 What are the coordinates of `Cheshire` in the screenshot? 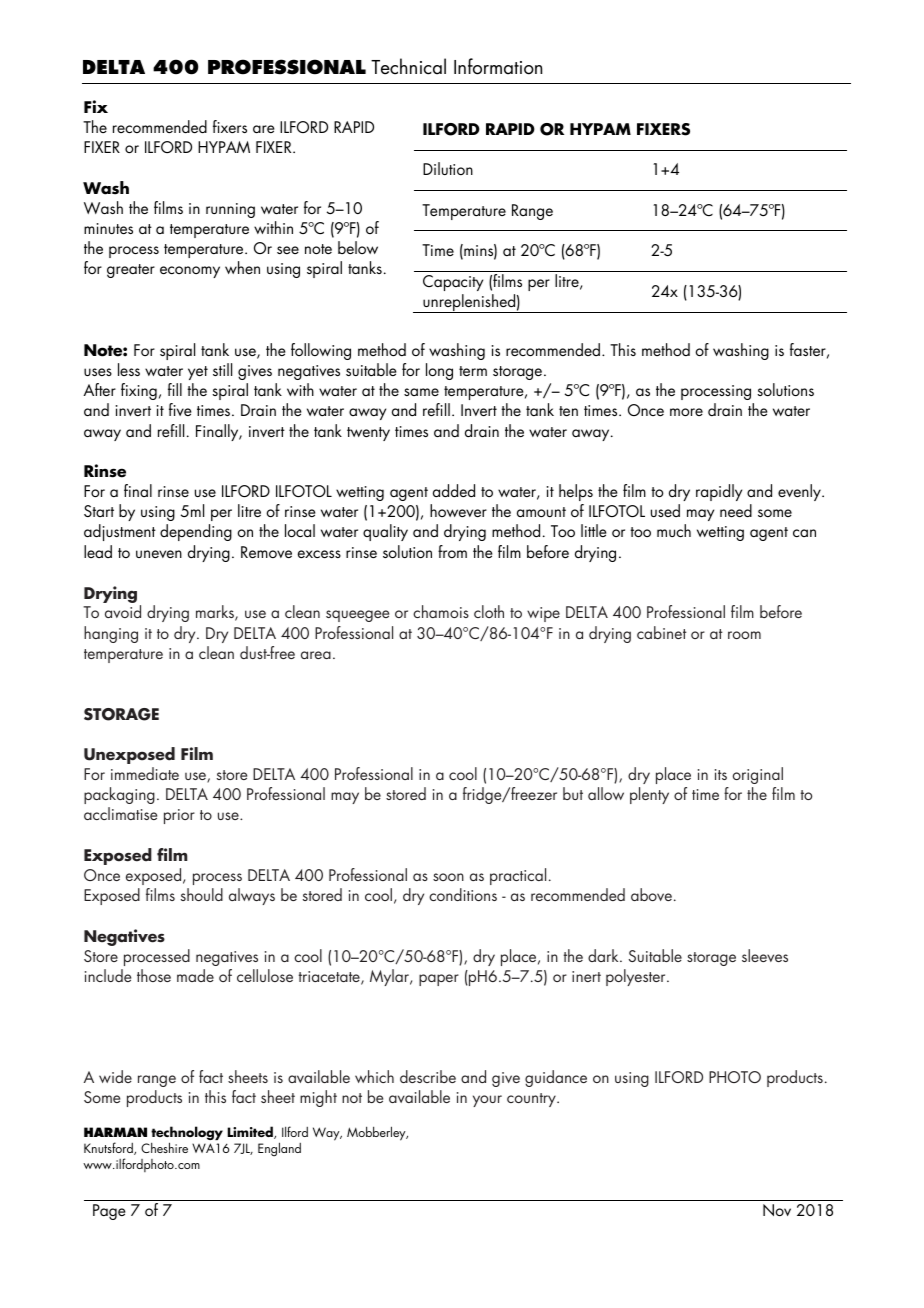 It's located at (164, 1147).
